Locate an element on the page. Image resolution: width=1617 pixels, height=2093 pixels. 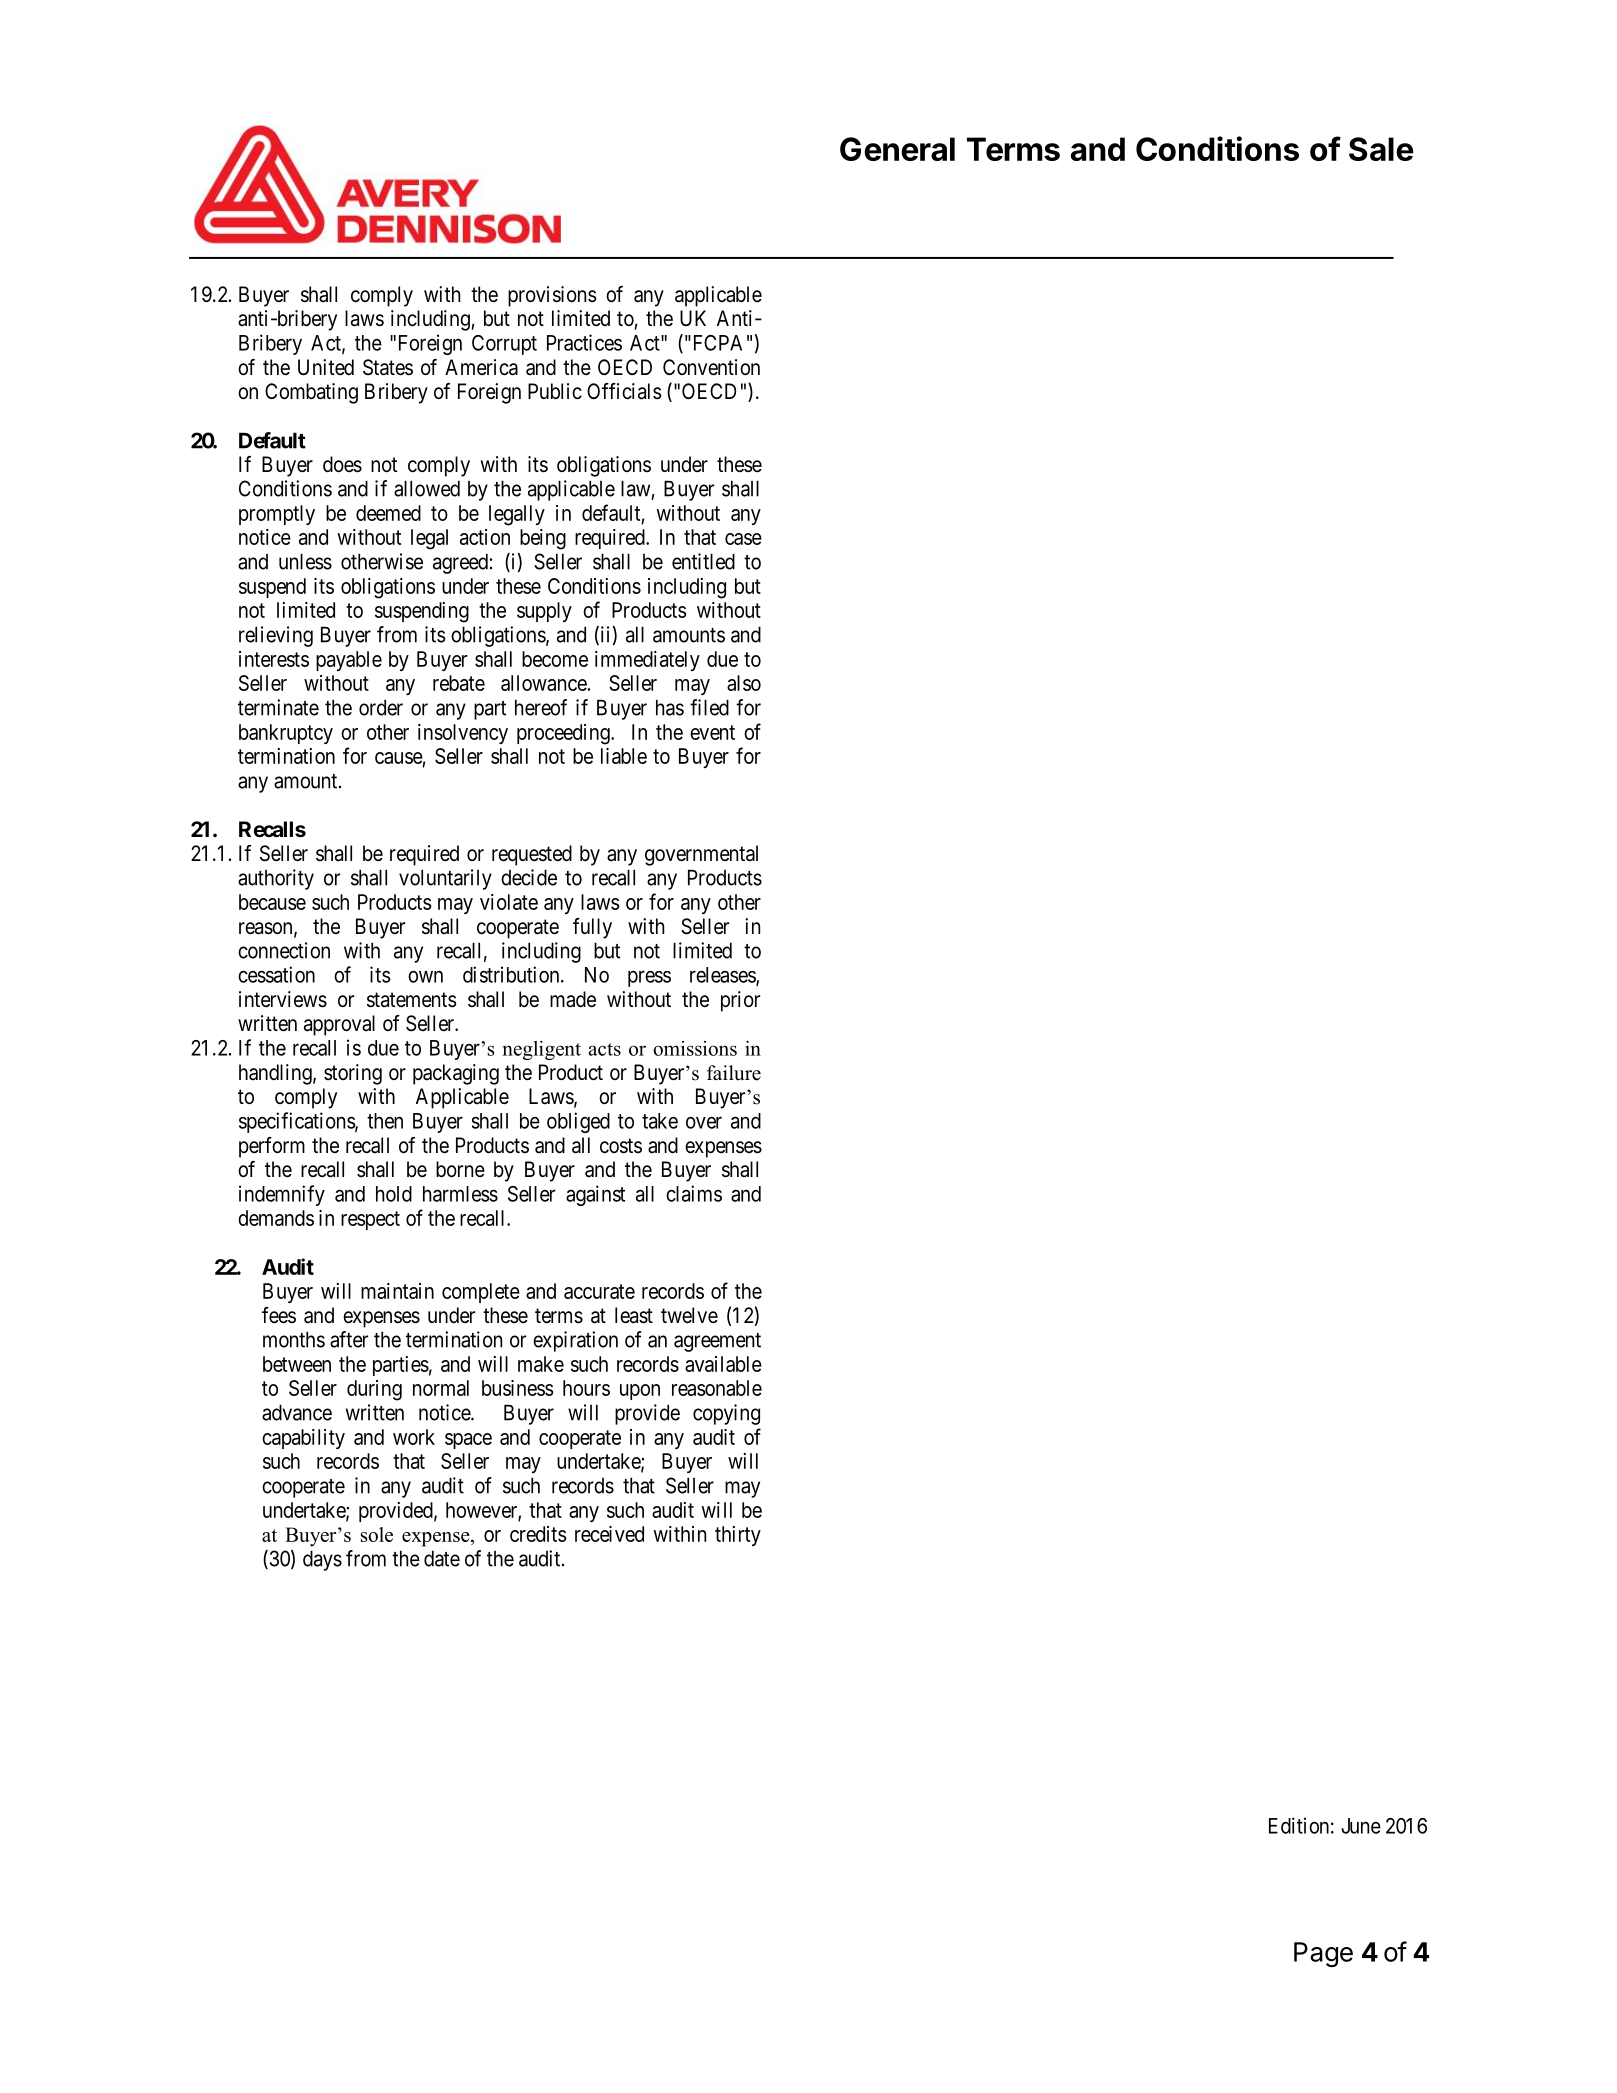
maintain is located at coordinates (397, 1291).
